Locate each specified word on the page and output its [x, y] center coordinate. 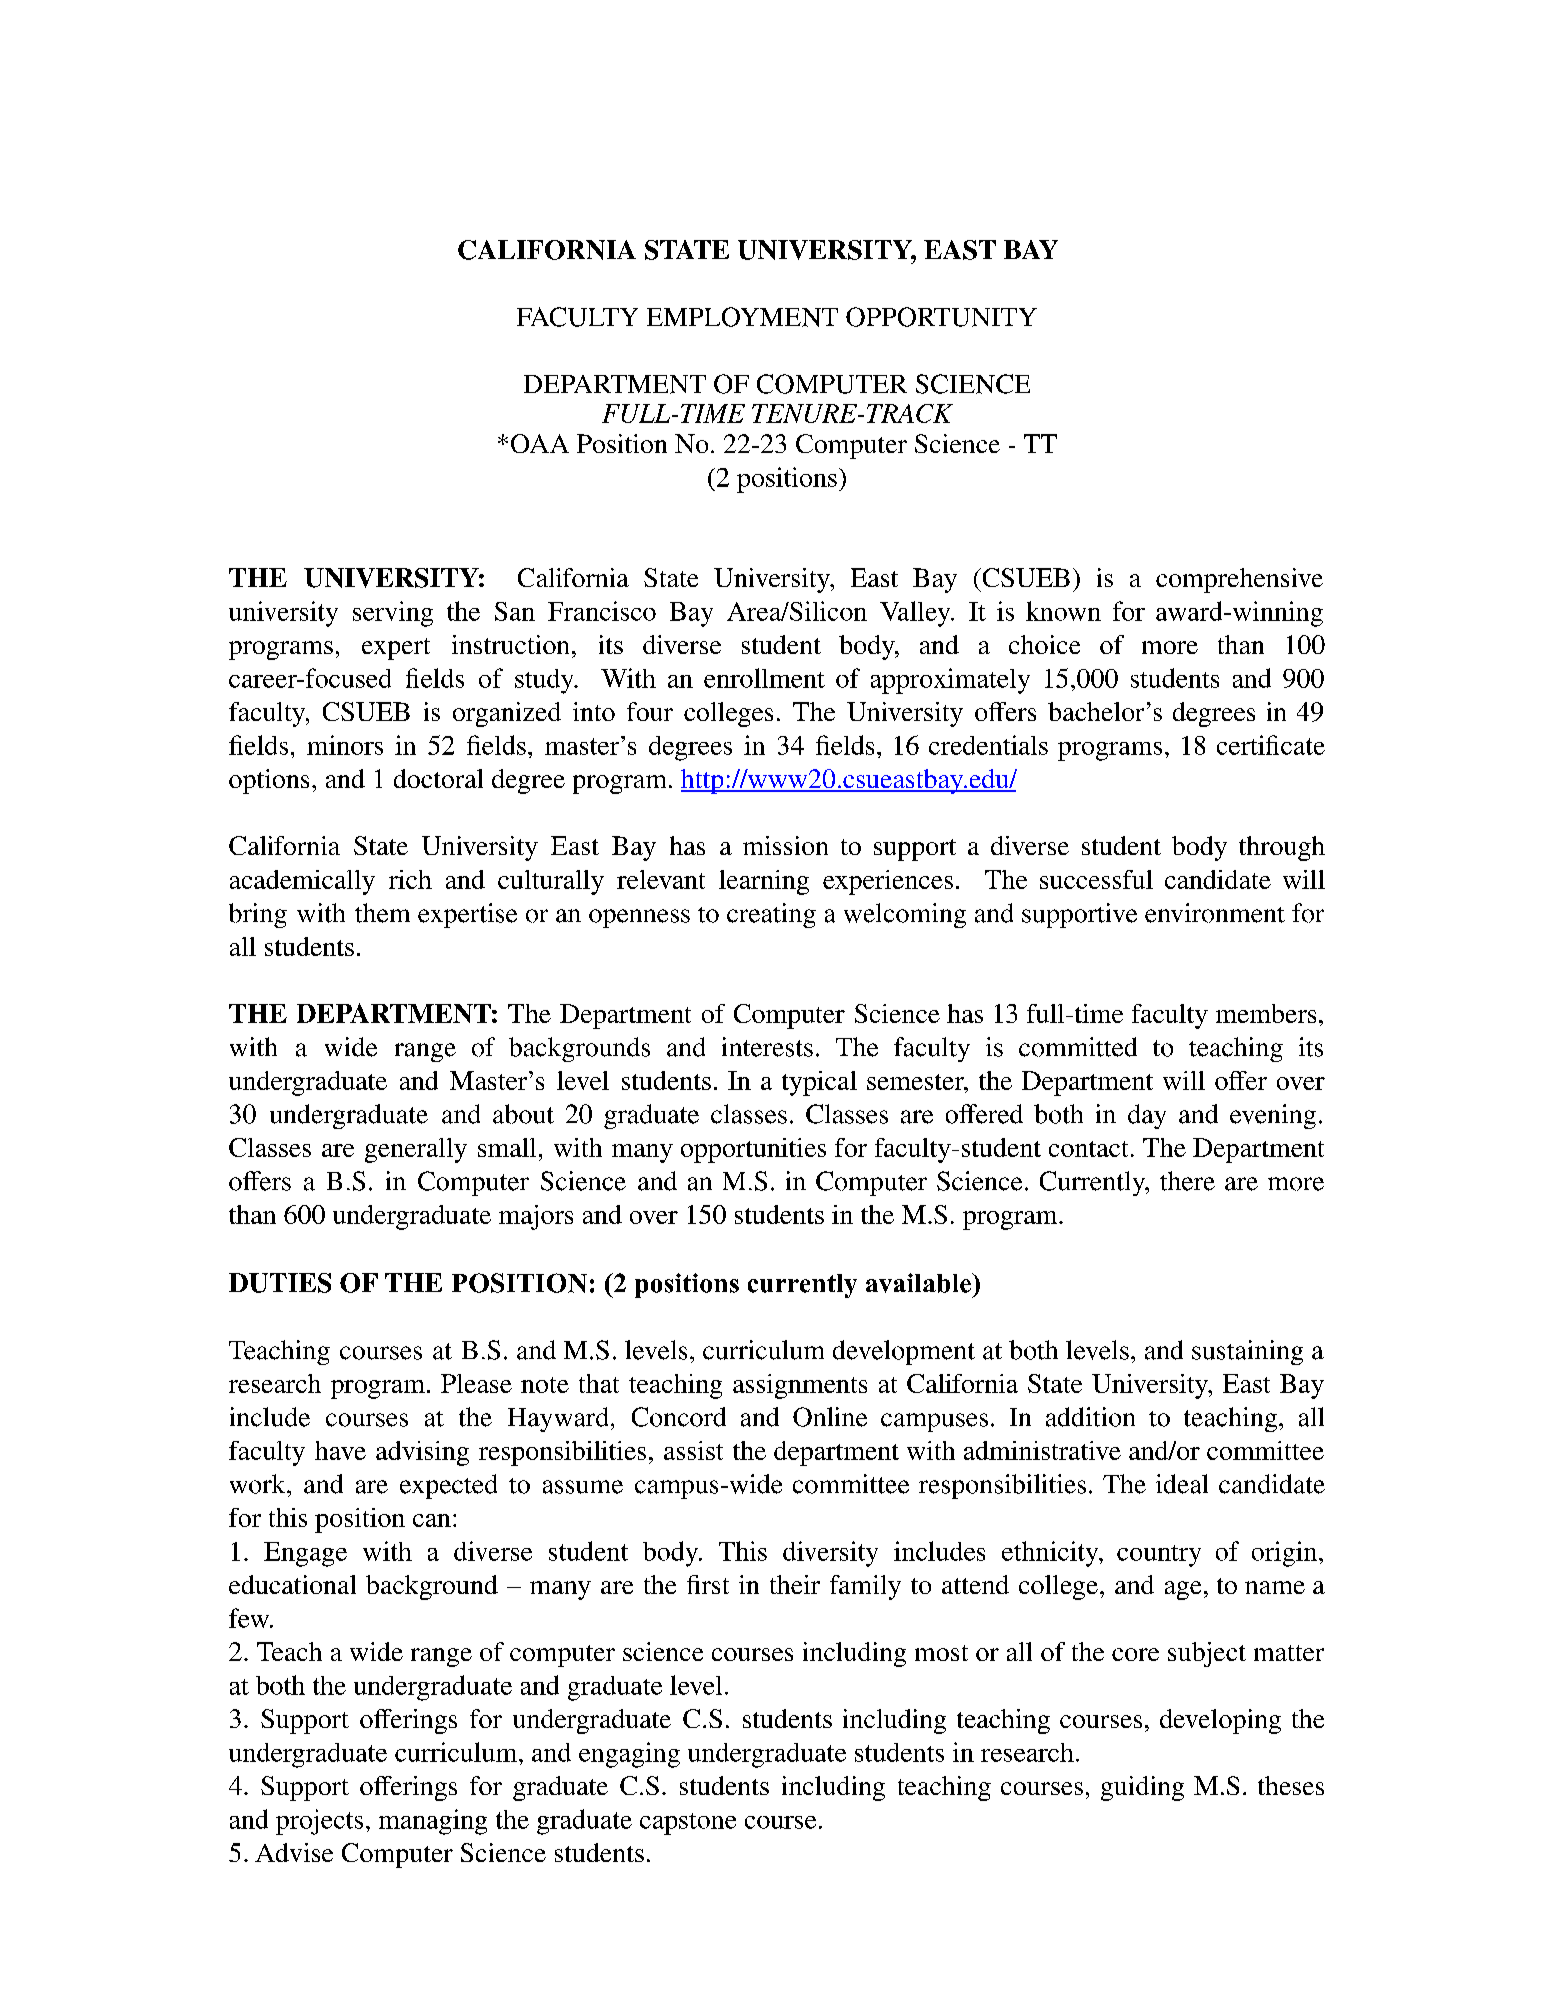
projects [319, 1822]
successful [1096, 879]
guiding [1142, 1788]
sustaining [1247, 1352]
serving [393, 614]
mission [785, 845]
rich [410, 879]
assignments [800, 1386]
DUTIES [280, 1283]
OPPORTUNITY [941, 317]
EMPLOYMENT [742, 317]
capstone [688, 1824]
